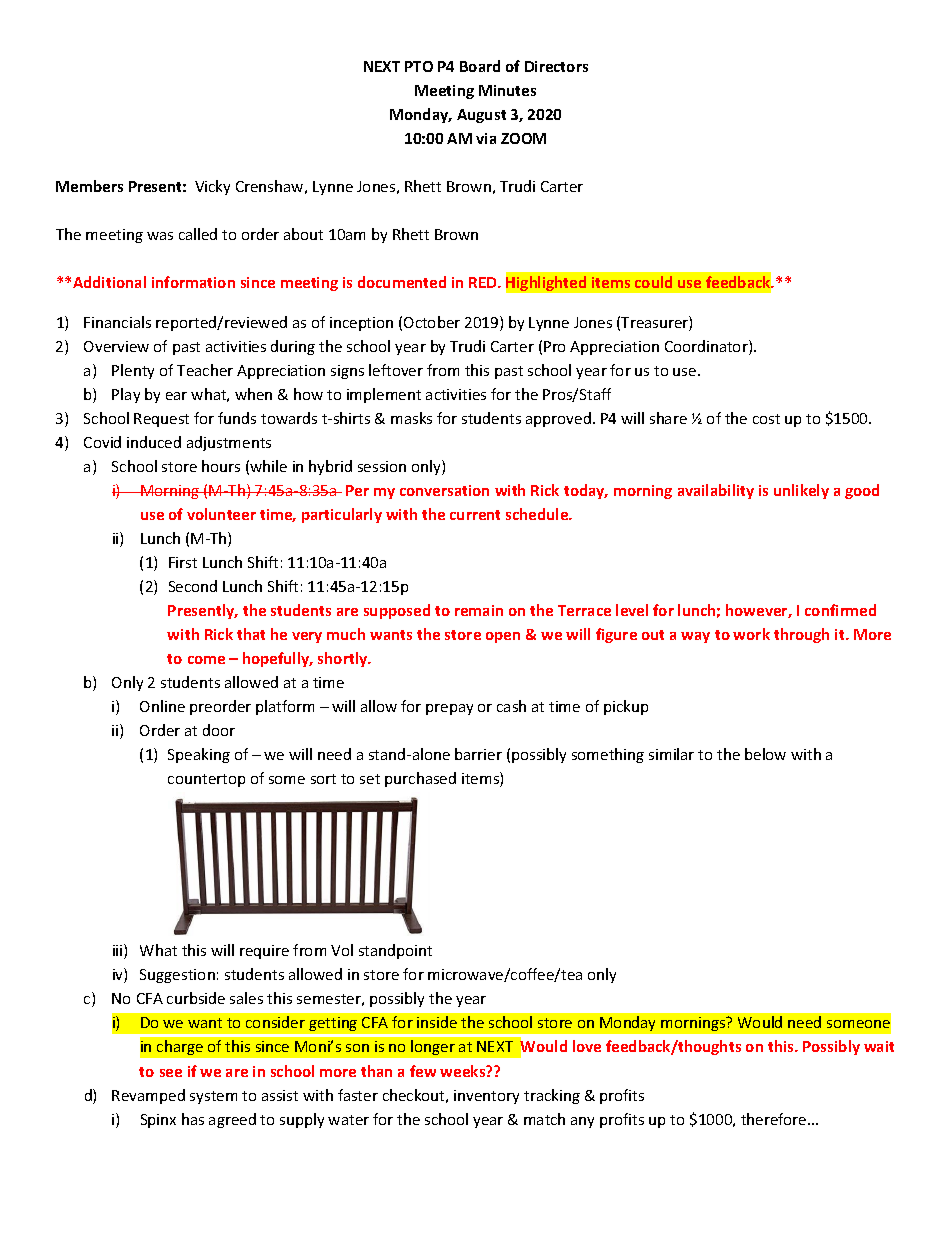 This screenshot has height=1233, width=952. What do you see at coordinates (171, 1073) in the screenshot?
I see `see` at bounding box center [171, 1073].
